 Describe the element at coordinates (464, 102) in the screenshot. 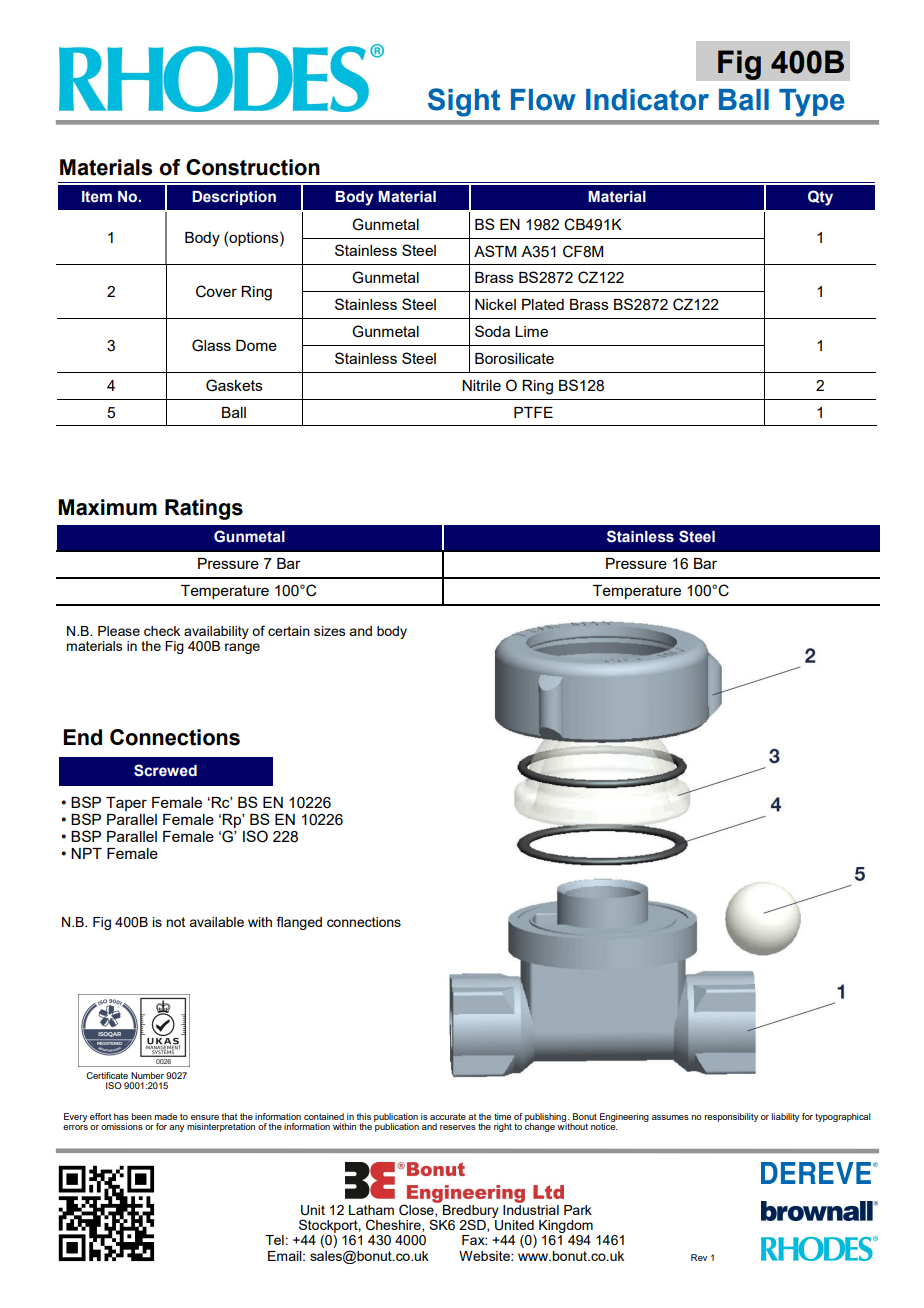

I see `Sight` at that location.
